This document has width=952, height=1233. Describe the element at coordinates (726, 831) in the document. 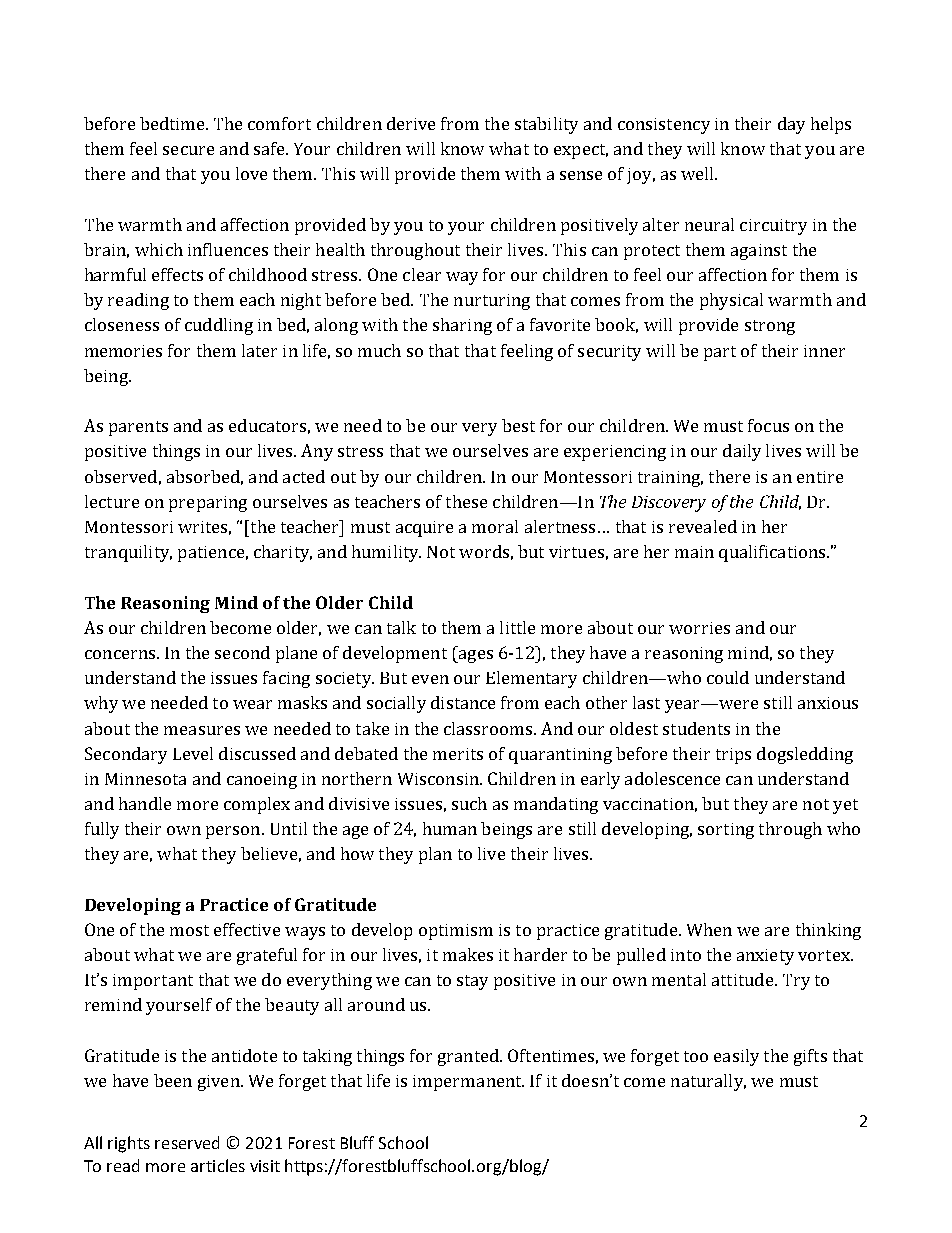

I see `sorting` at that location.
